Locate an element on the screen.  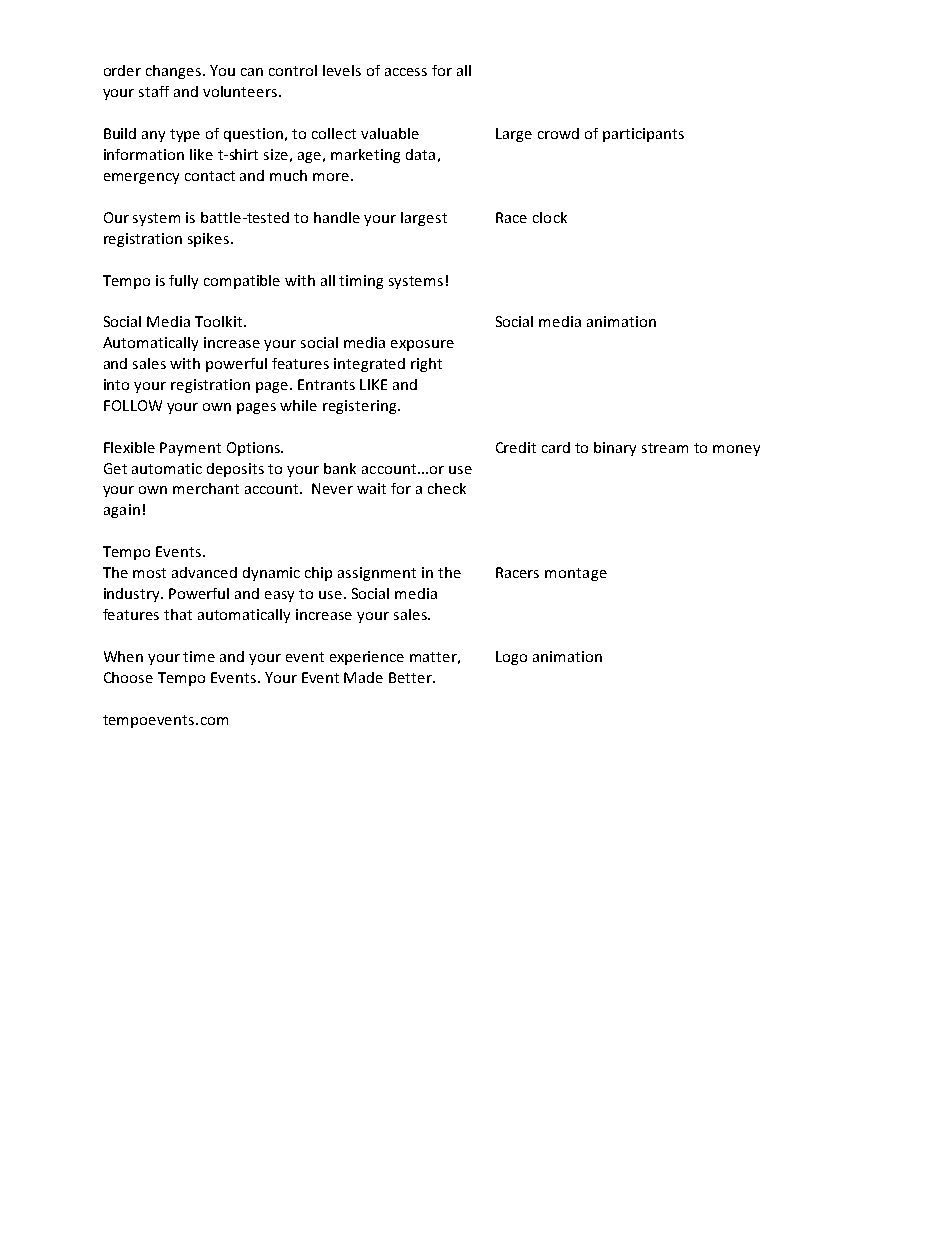
time is located at coordinates (199, 656).
